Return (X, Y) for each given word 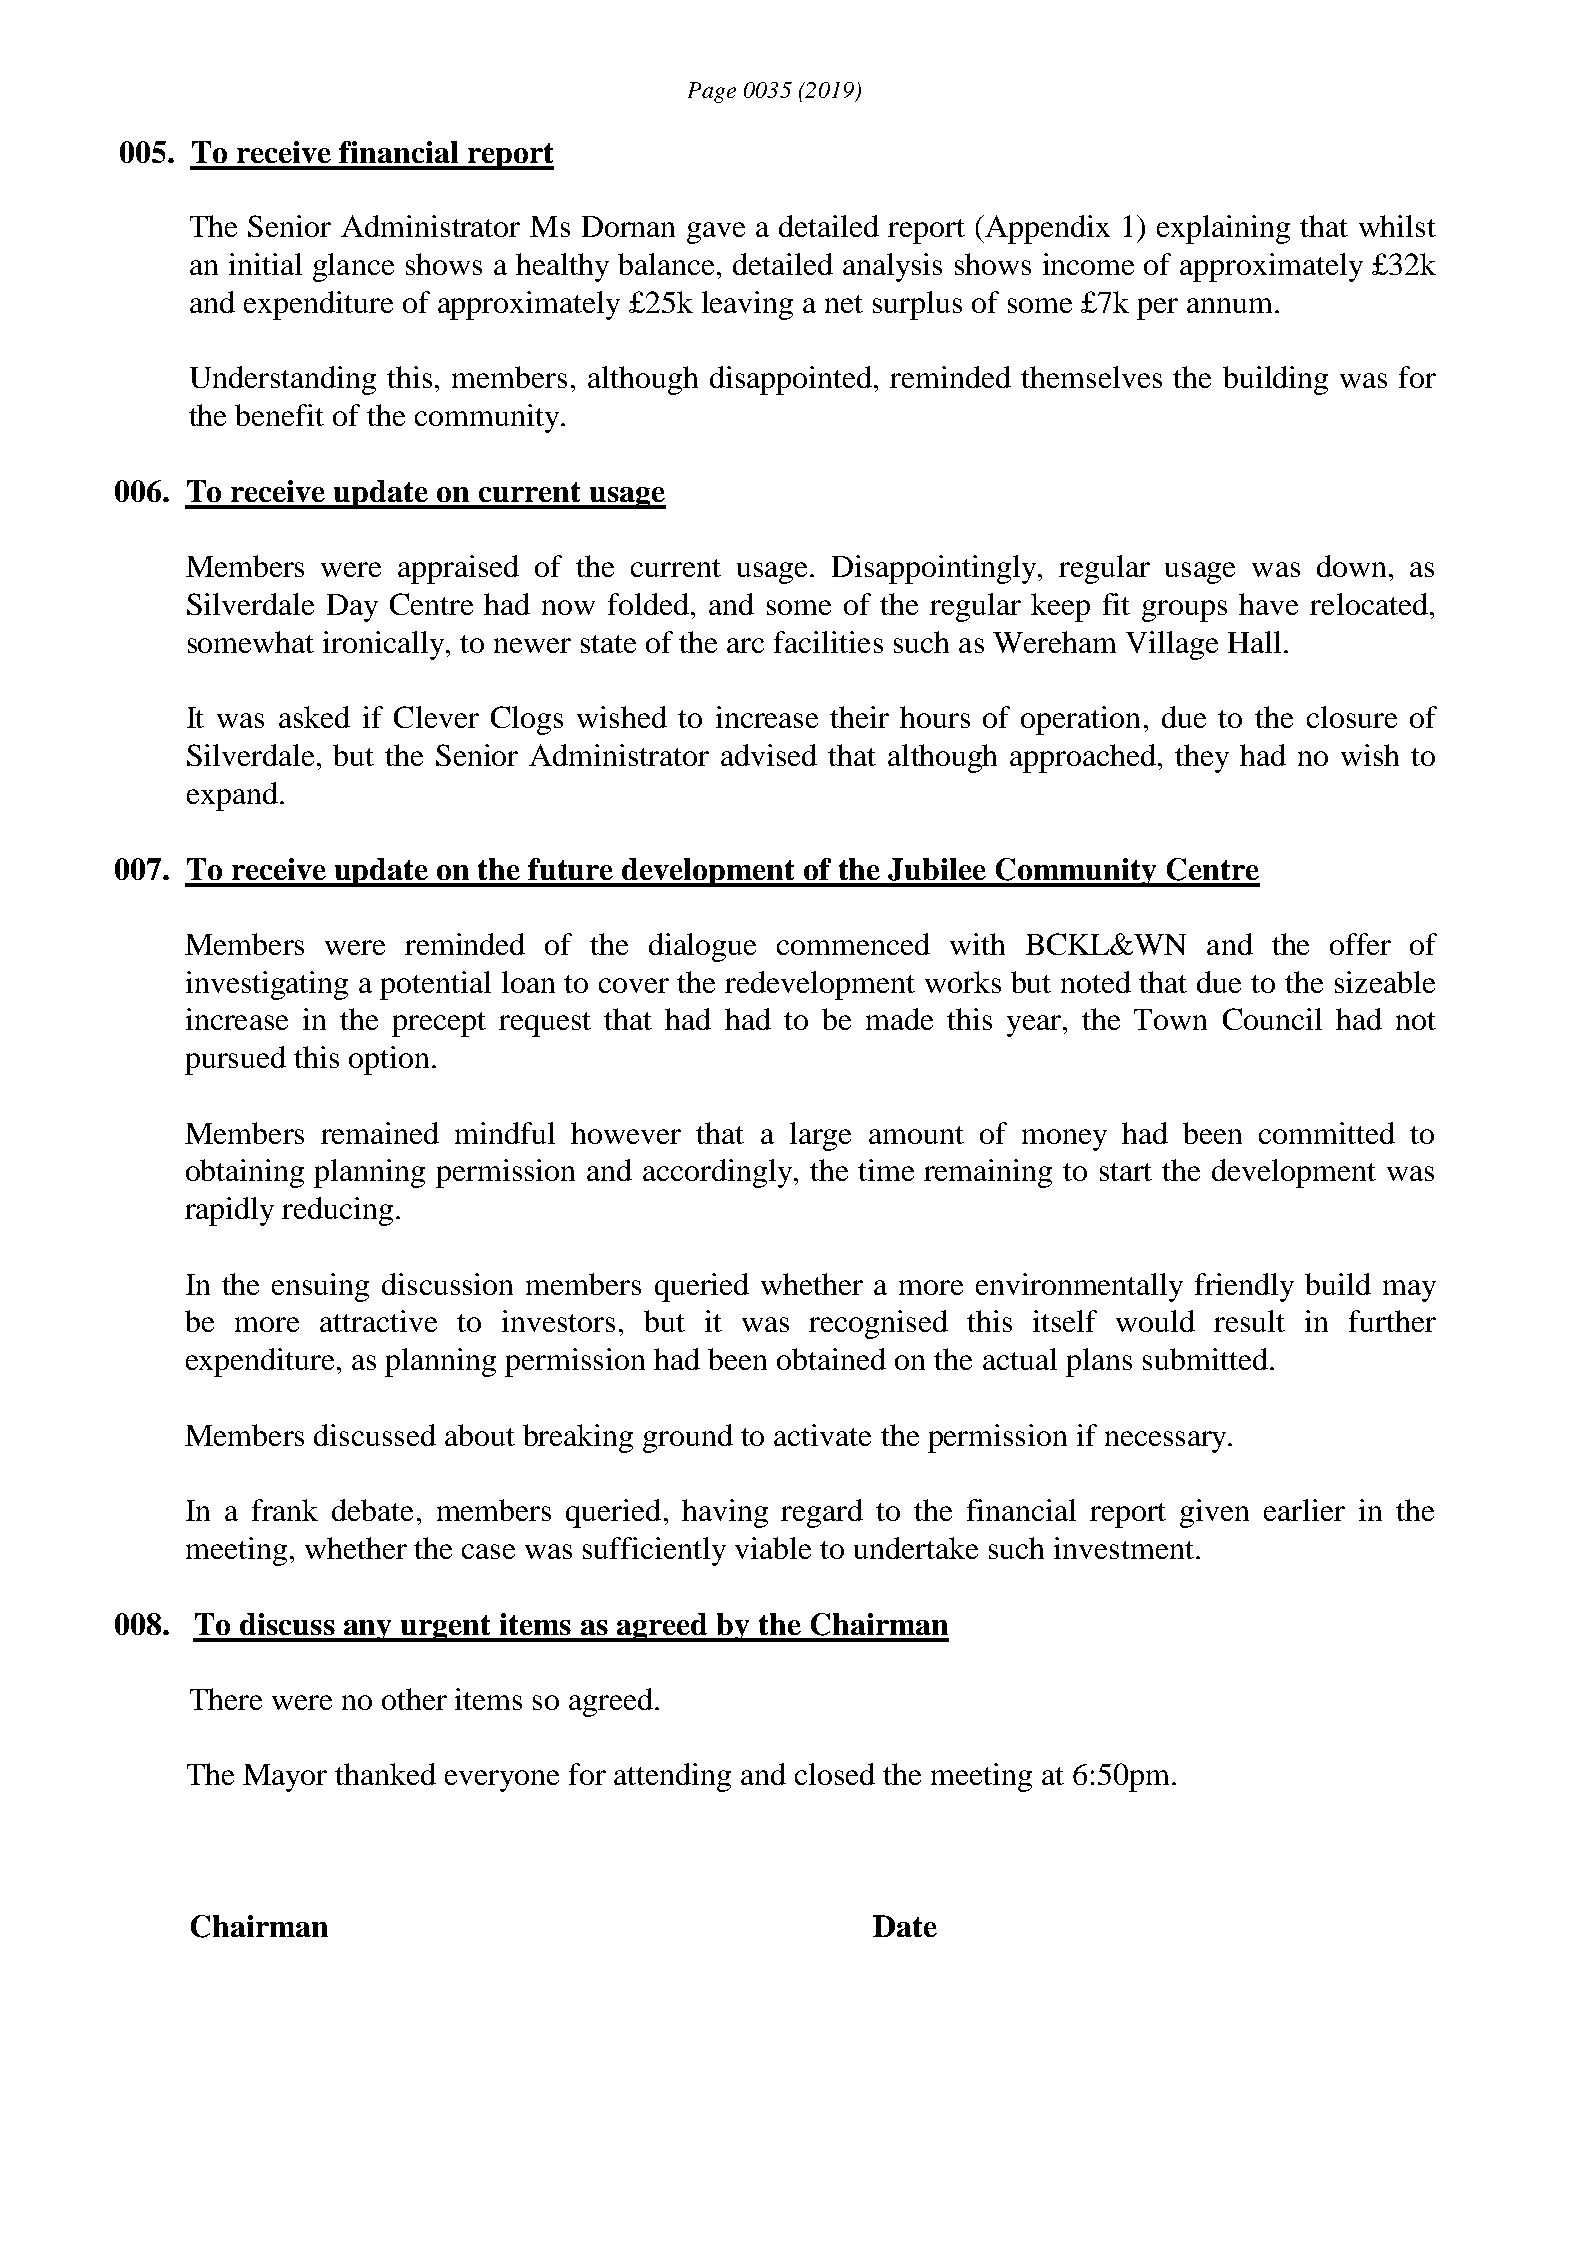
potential (435, 985)
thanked (385, 1774)
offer (1360, 944)
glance (353, 267)
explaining (1223, 229)
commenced (853, 944)
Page (712, 92)
